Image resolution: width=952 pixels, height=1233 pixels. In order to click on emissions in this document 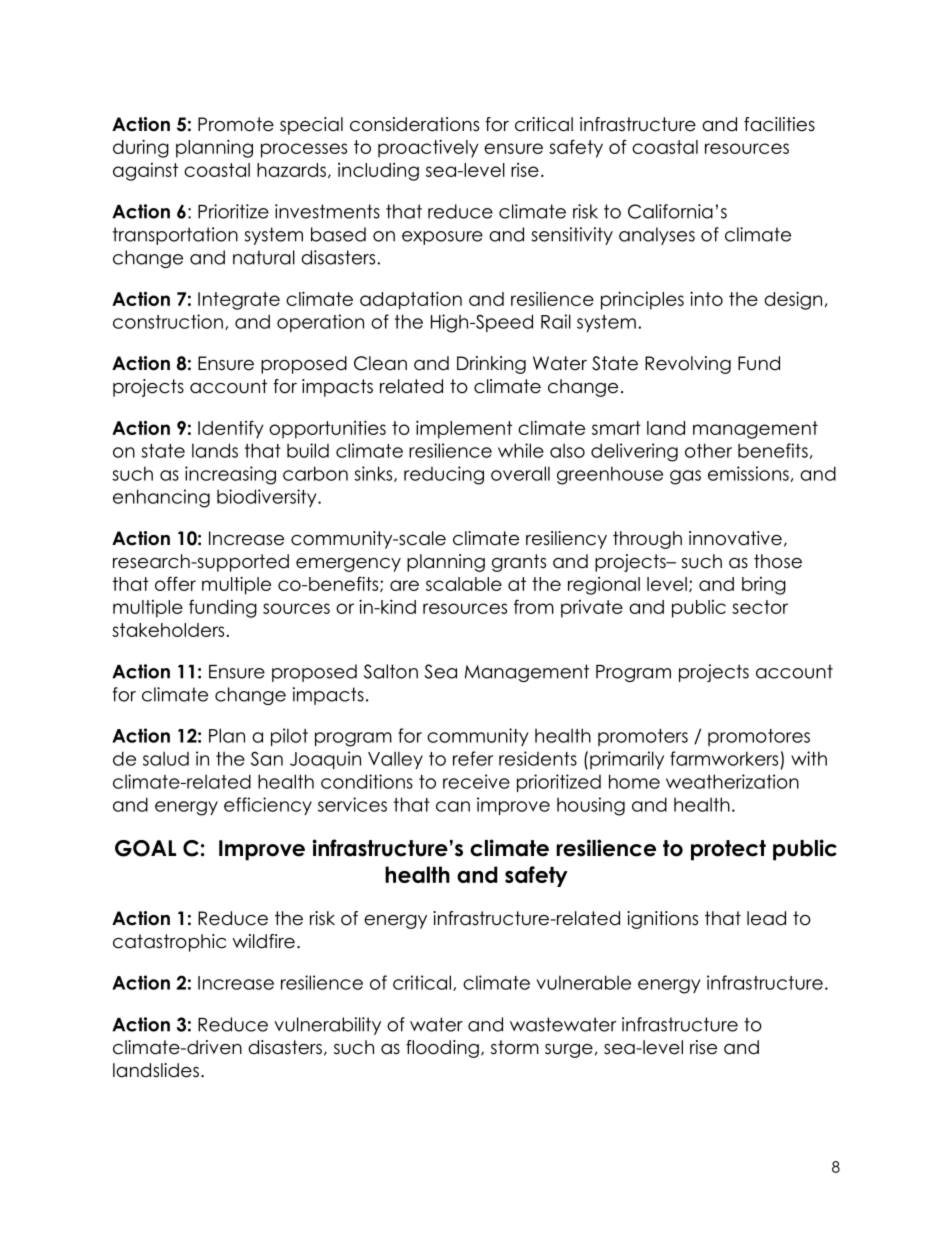, I will do `click(748, 473)`.
